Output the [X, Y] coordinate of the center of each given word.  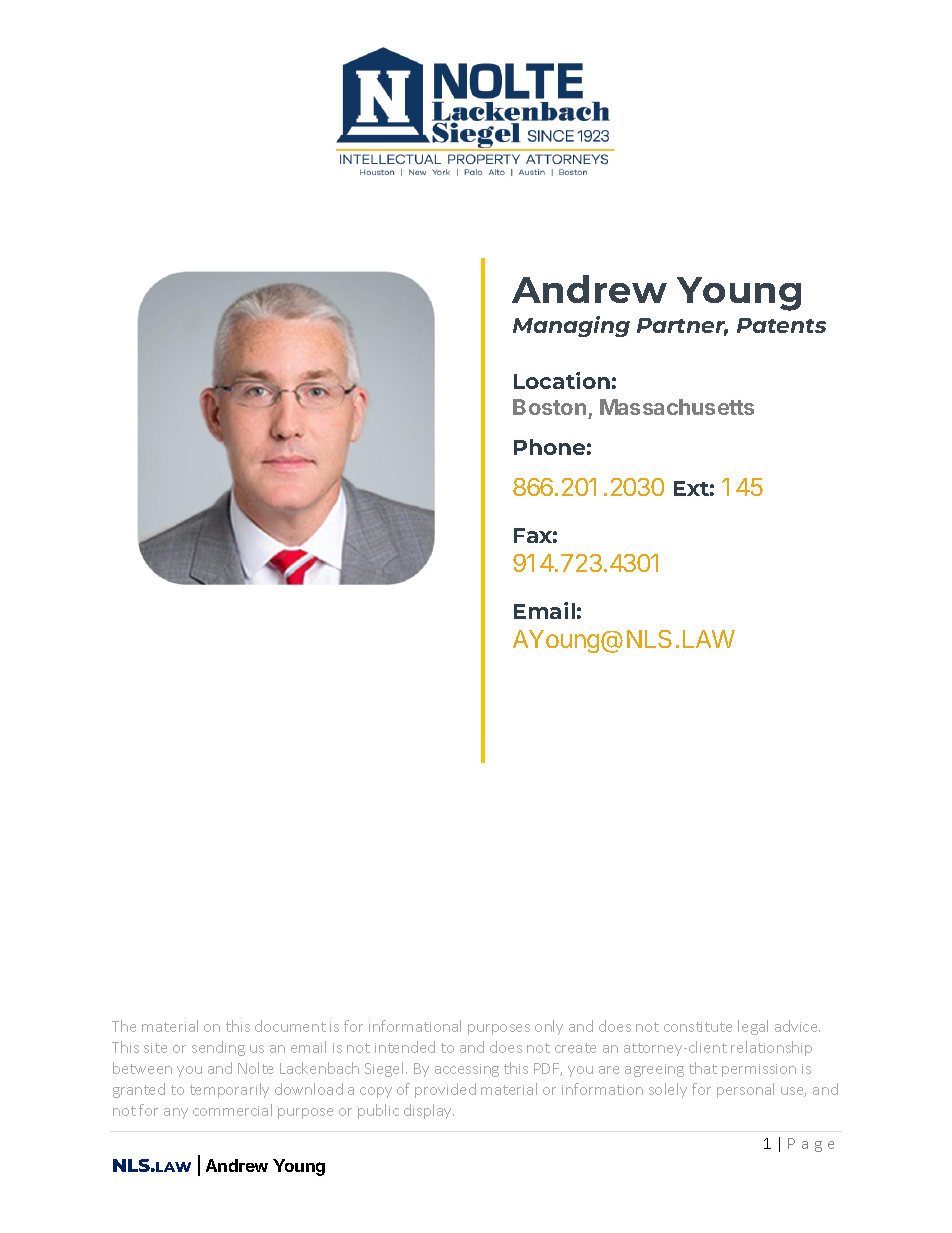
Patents [781, 325]
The [124, 1026]
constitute [698, 1027]
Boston [549, 407]
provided [445, 1090]
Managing [571, 326]
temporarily [229, 1090]
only [549, 1027]
